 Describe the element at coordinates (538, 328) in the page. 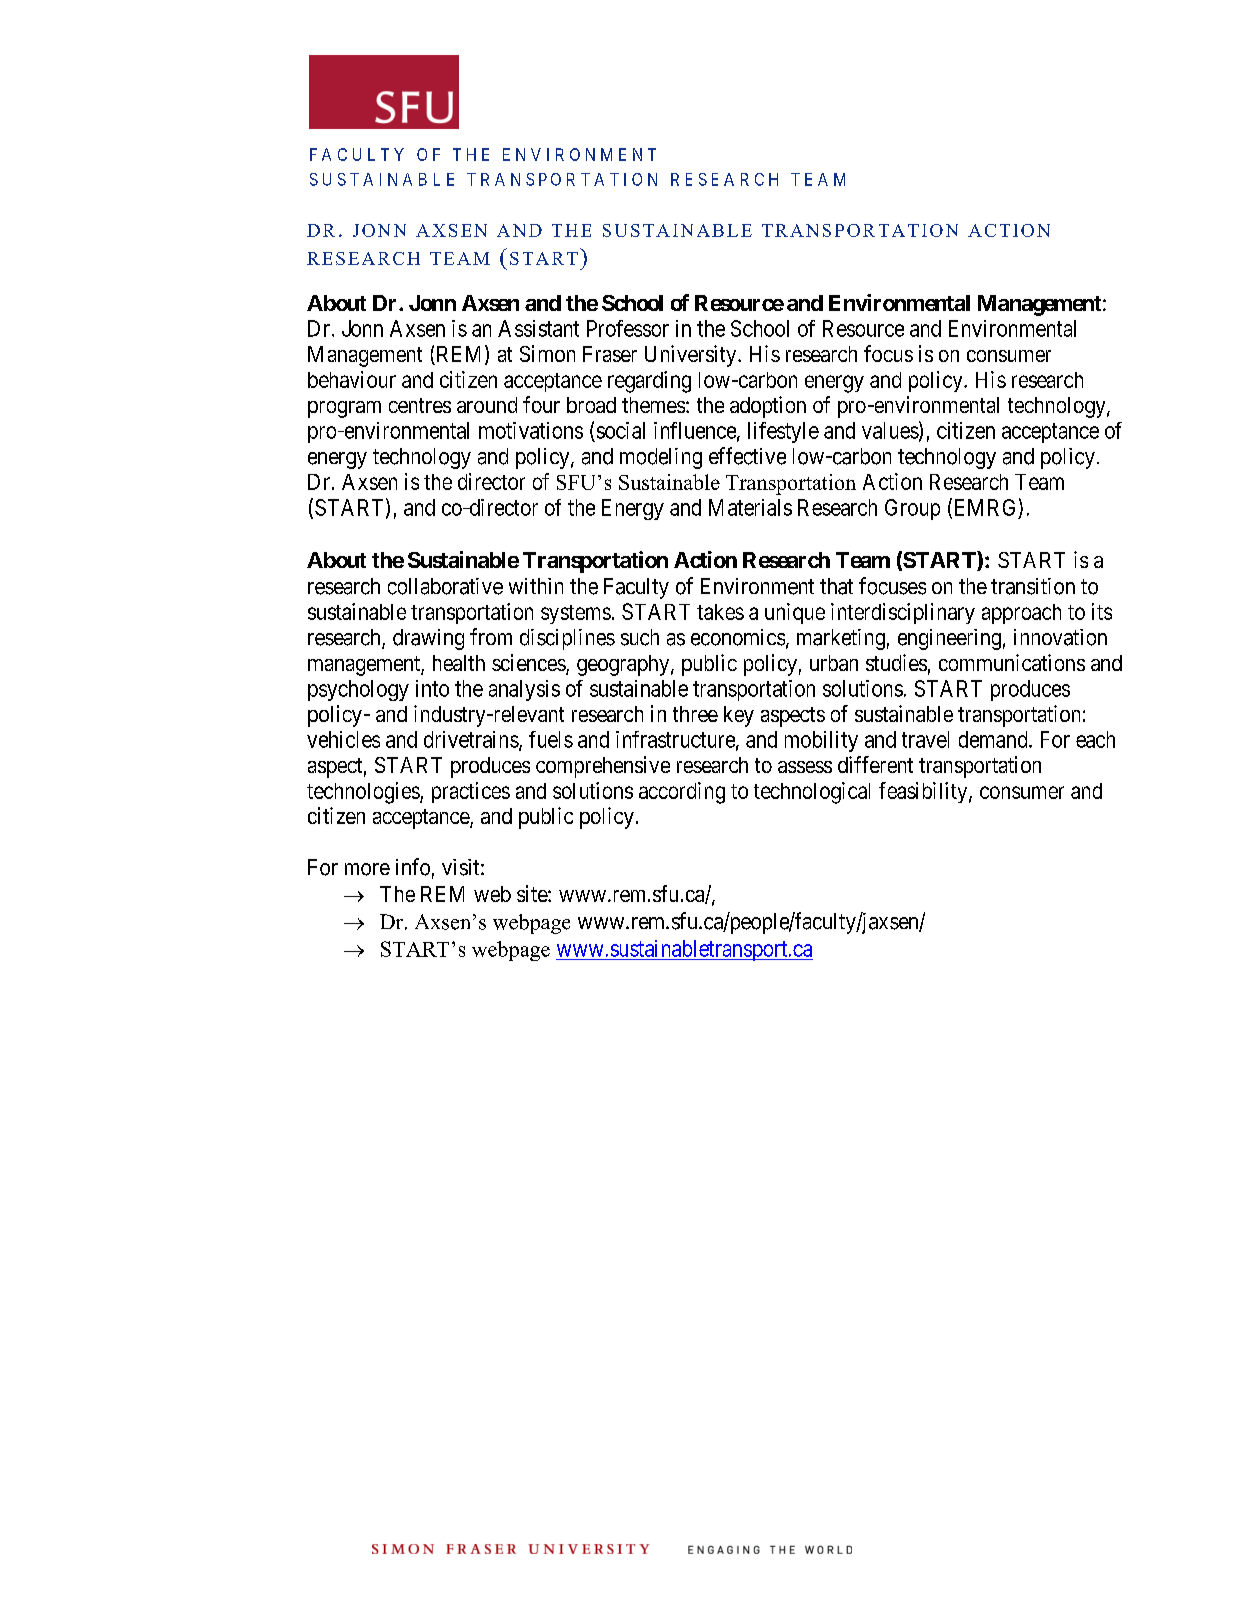

I see `Assistant` at that location.
